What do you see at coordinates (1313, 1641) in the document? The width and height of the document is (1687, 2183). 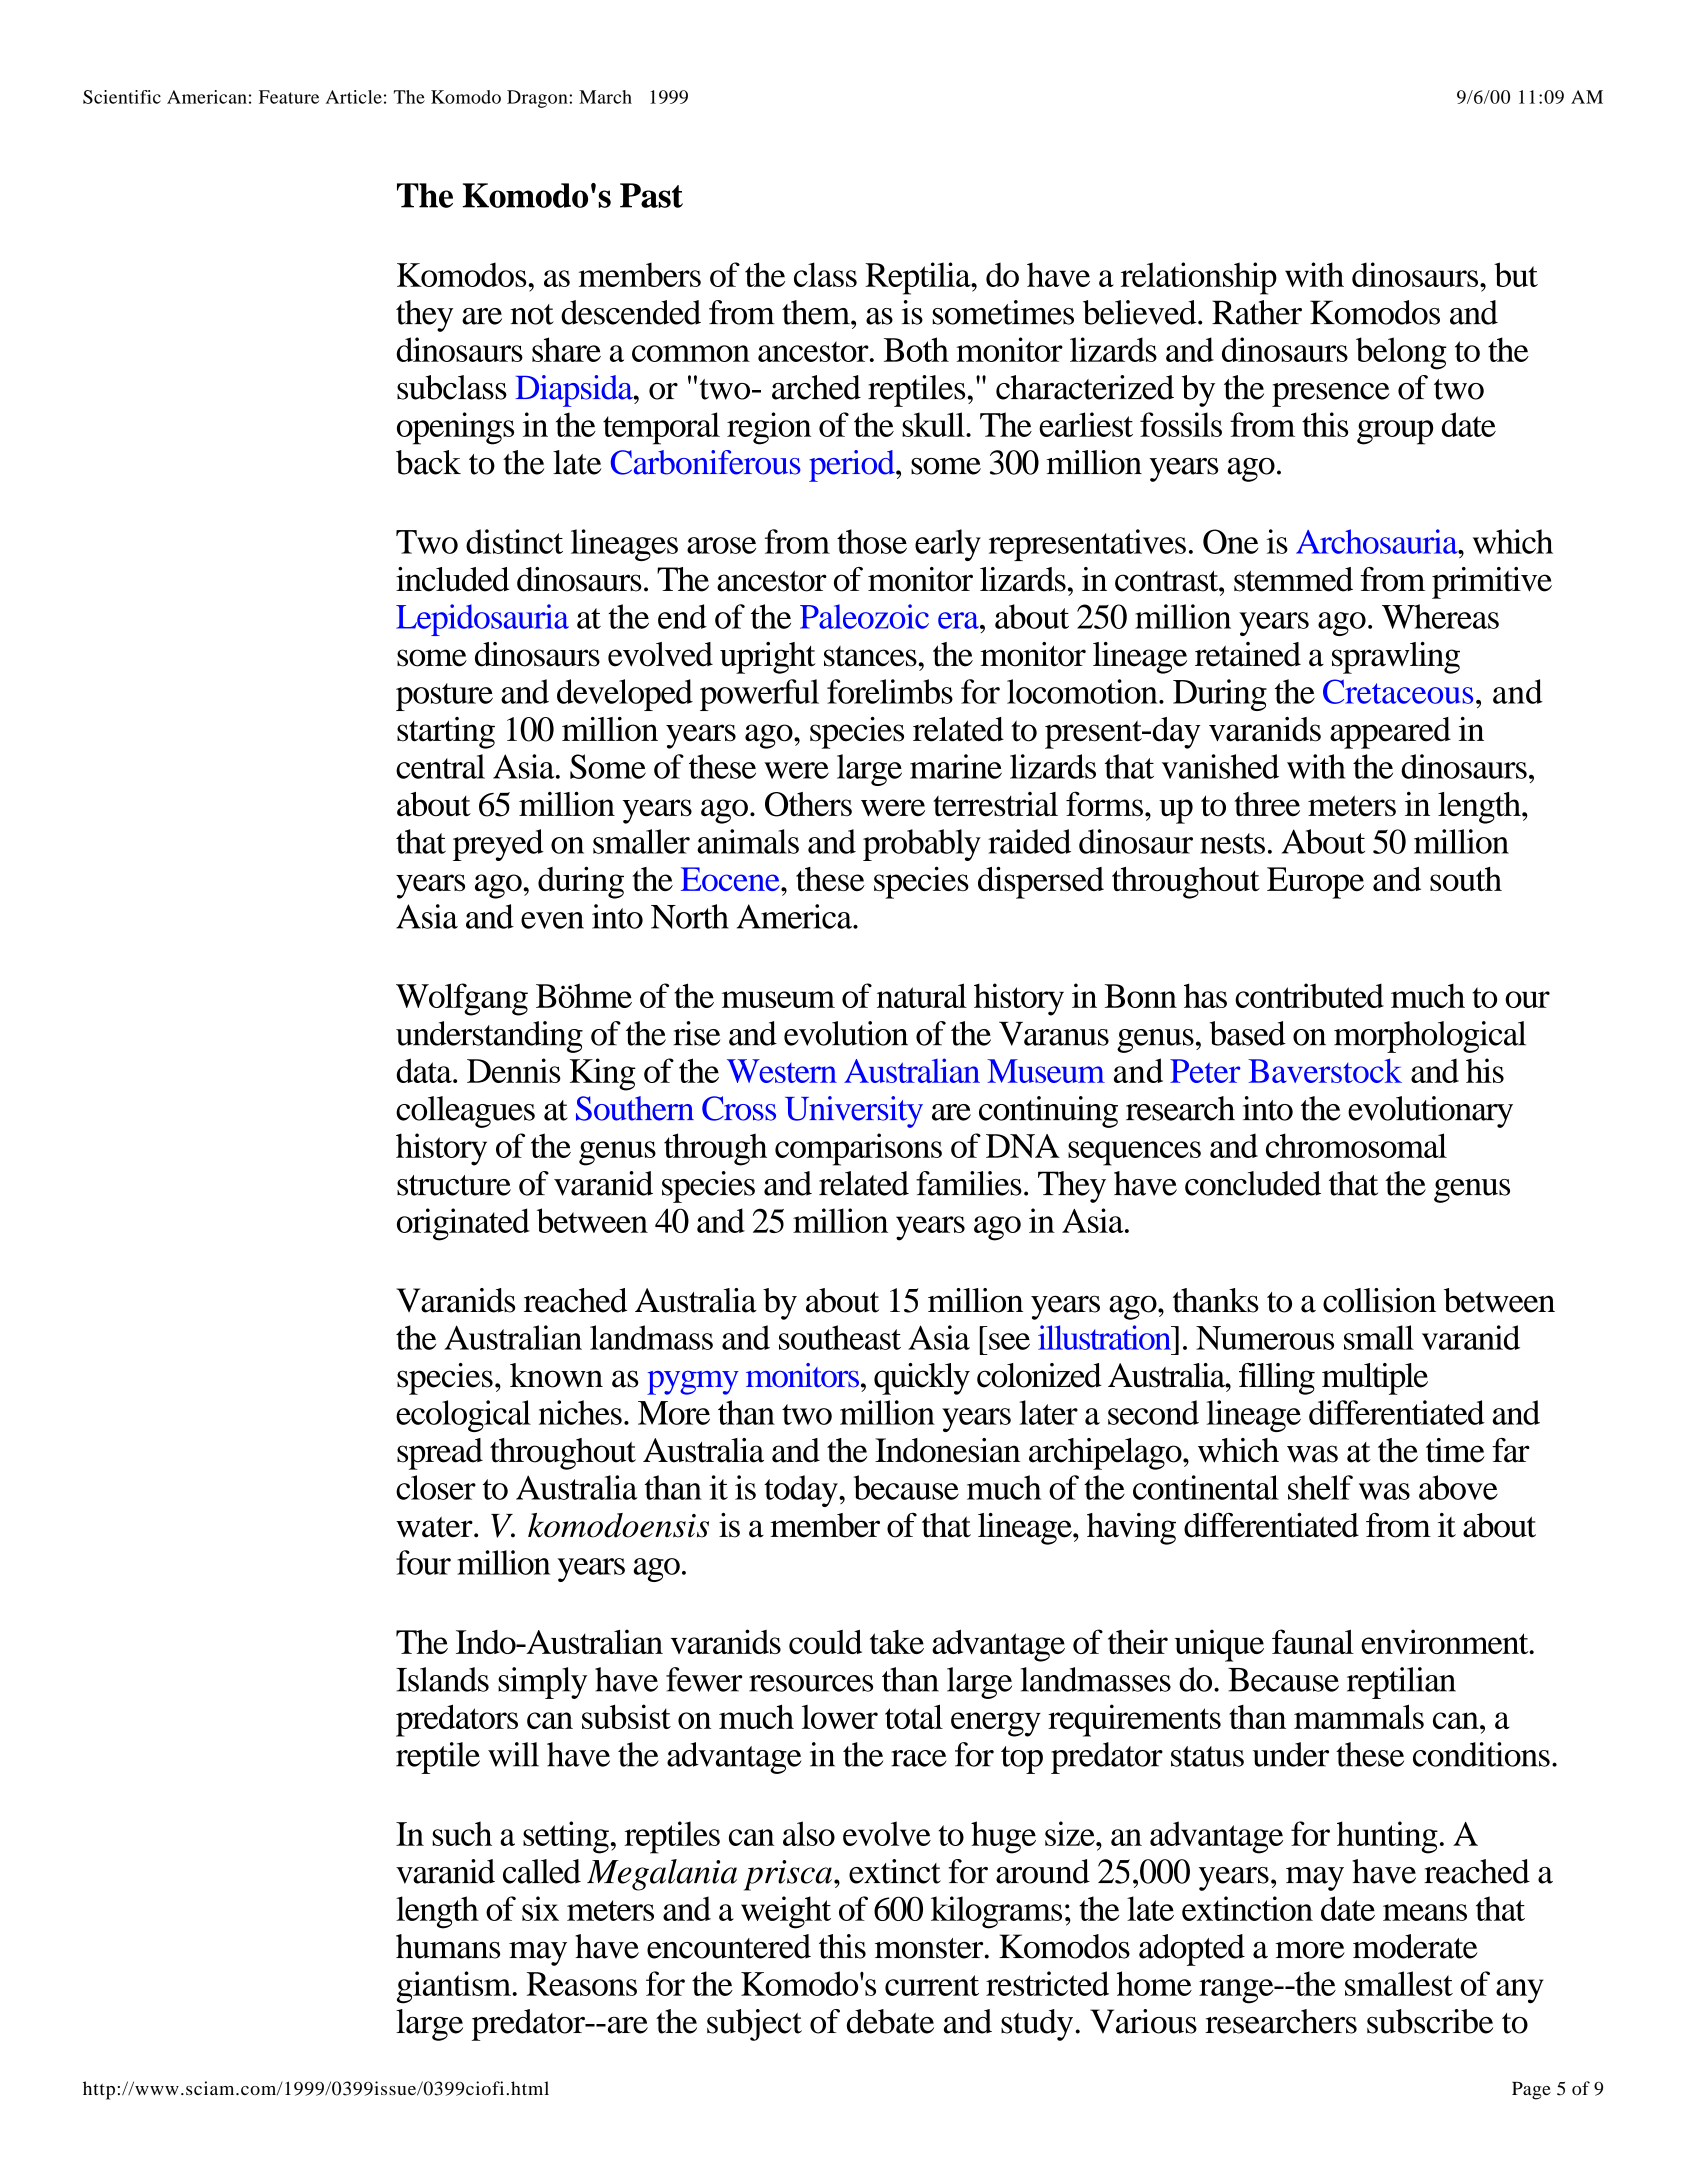 I see `faunal` at bounding box center [1313, 1641].
